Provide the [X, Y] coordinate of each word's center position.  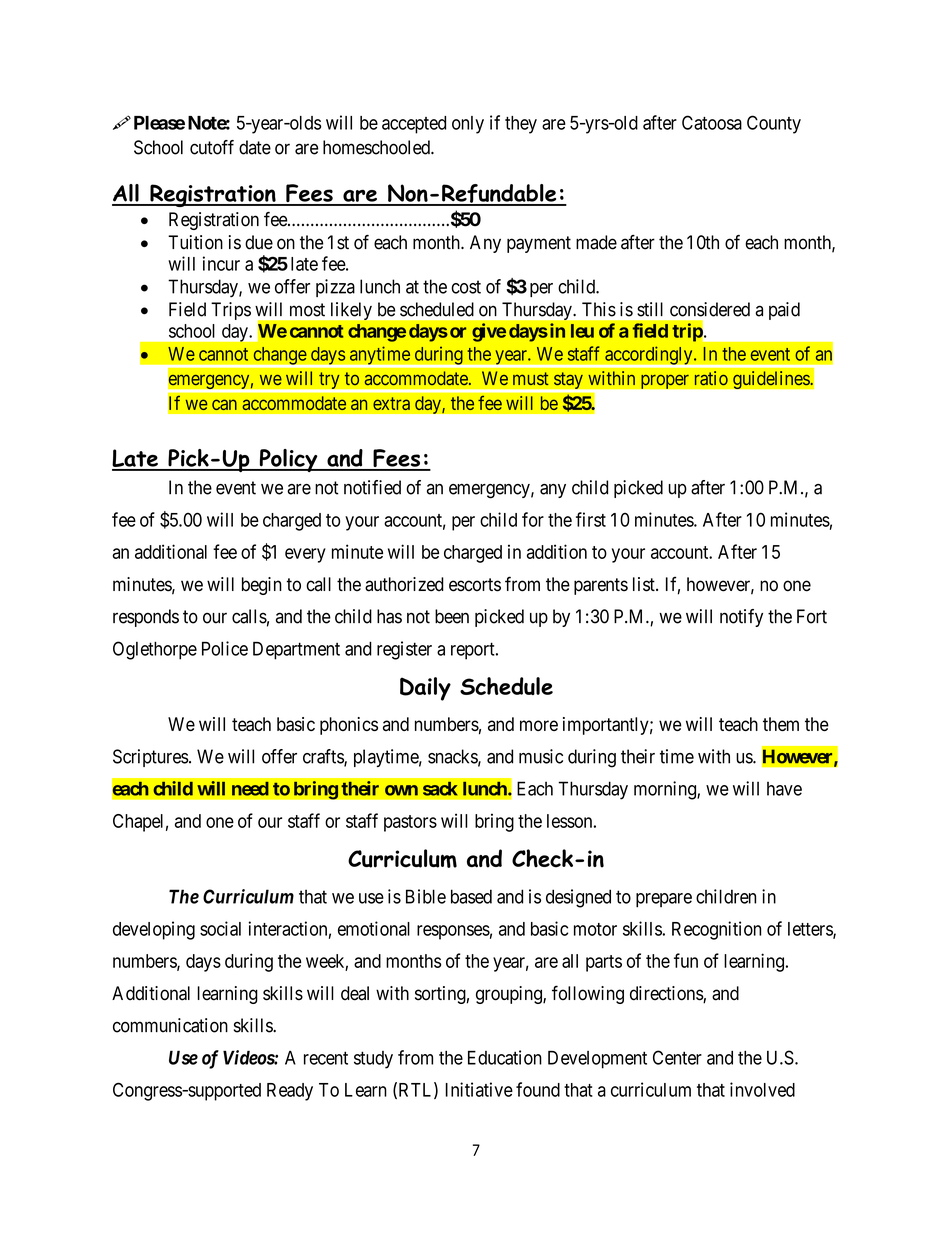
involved [762, 1089]
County [774, 124]
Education [505, 1057]
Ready [290, 1092]
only [468, 125]
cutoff [212, 147]
